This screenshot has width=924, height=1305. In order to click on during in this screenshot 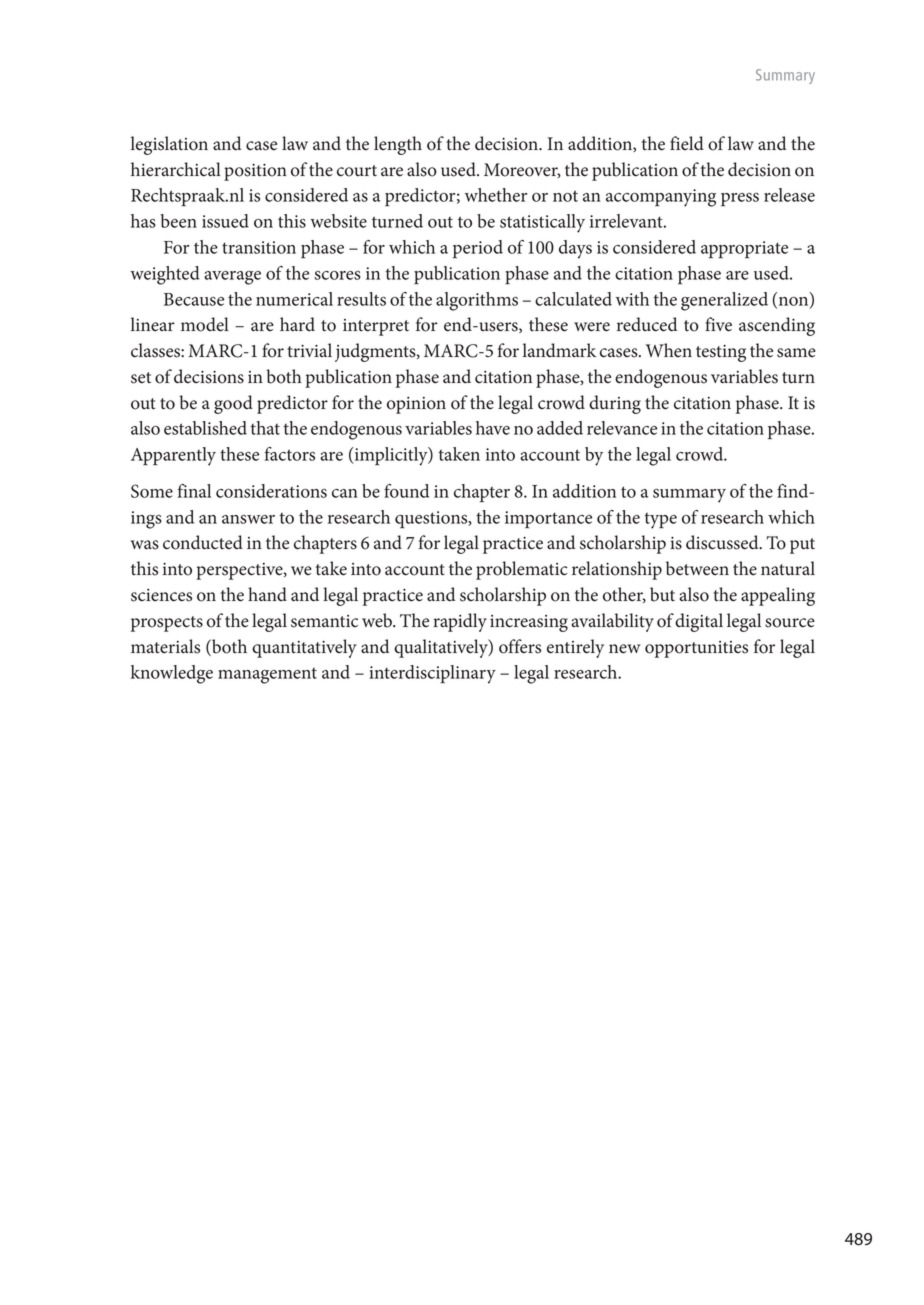, I will do `click(615, 404)`.
